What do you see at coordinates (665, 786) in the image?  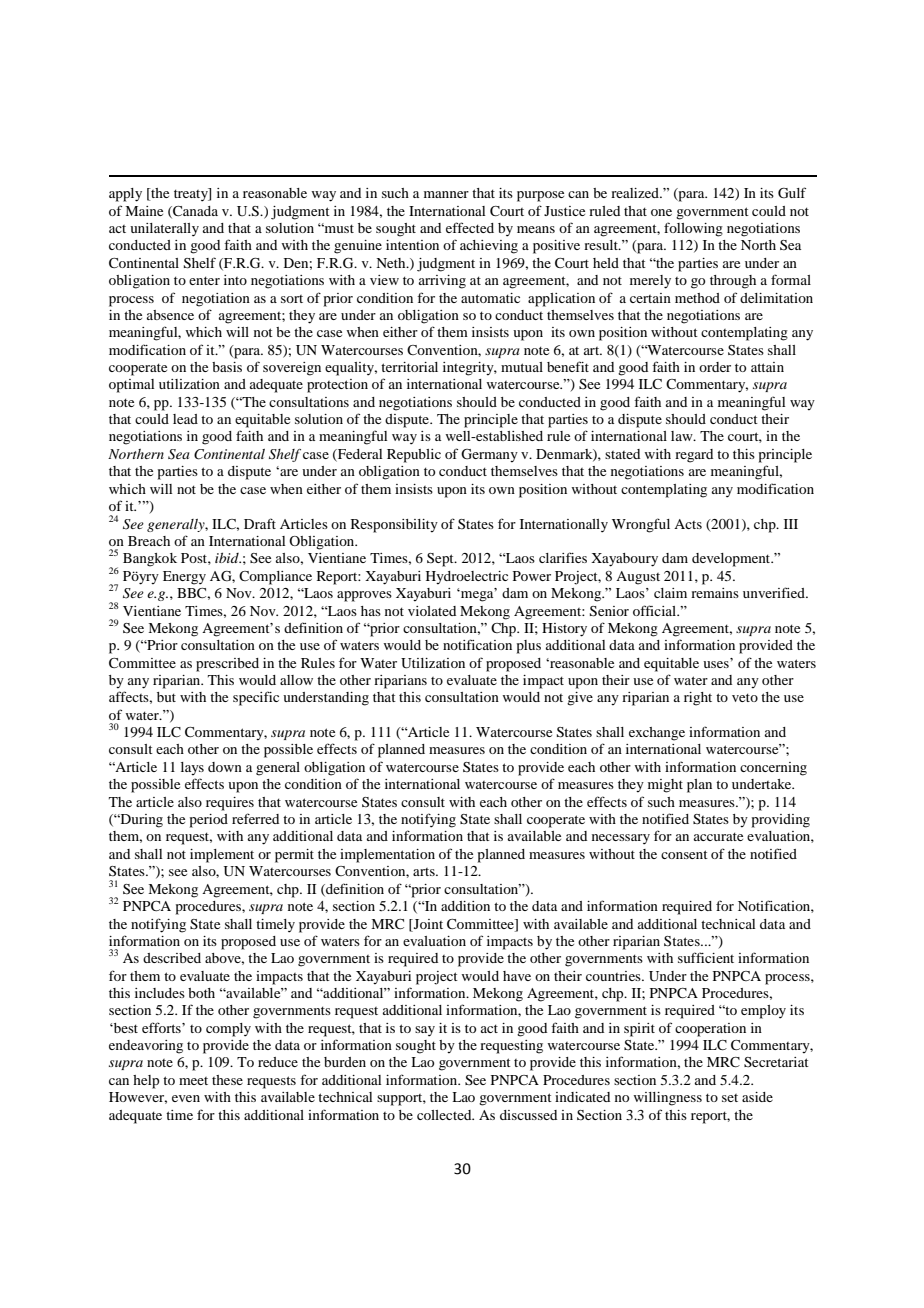 I see `might` at bounding box center [665, 786].
